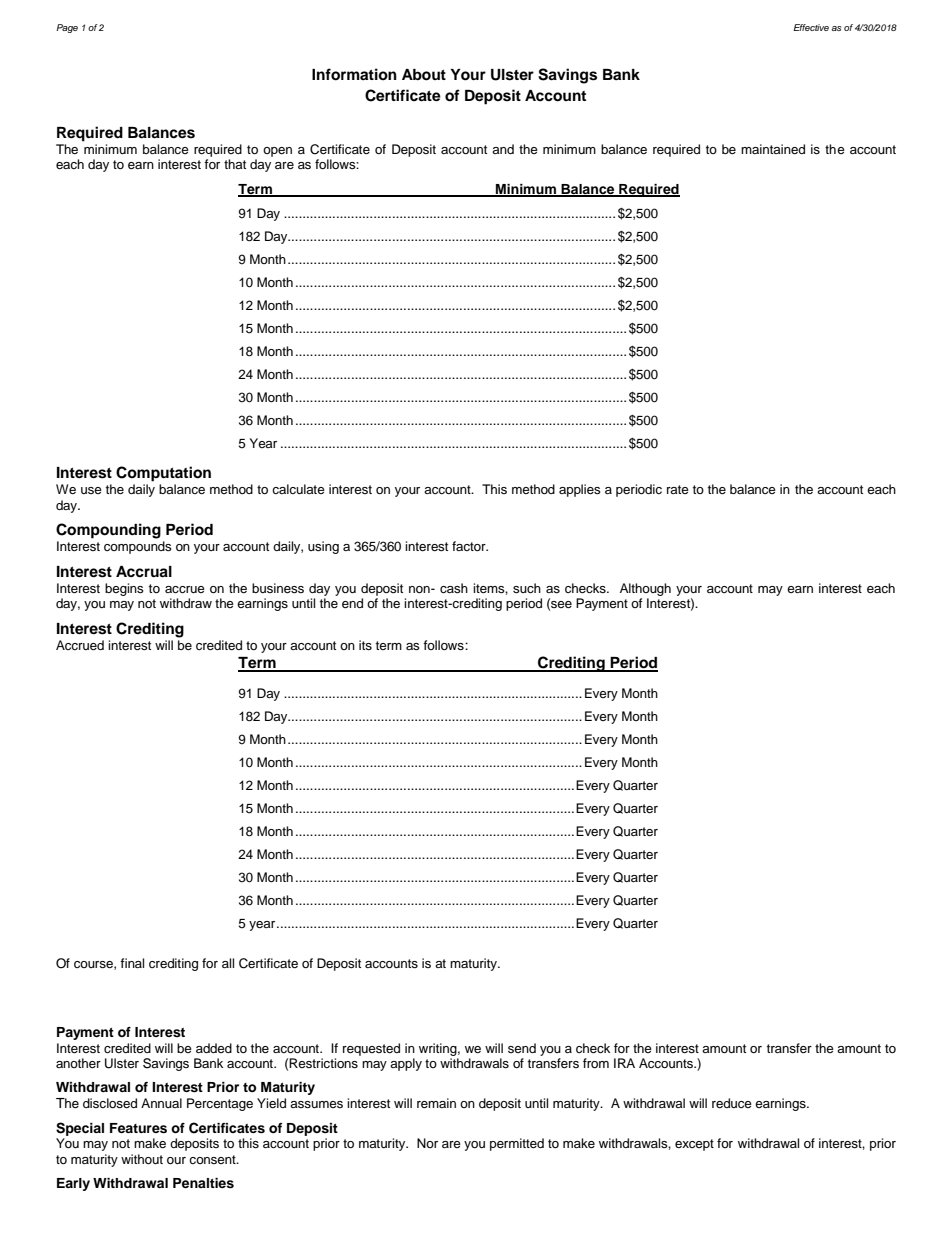  Describe the element at coordinates (424, 75) in the screenshot. I see `About` at that location.
